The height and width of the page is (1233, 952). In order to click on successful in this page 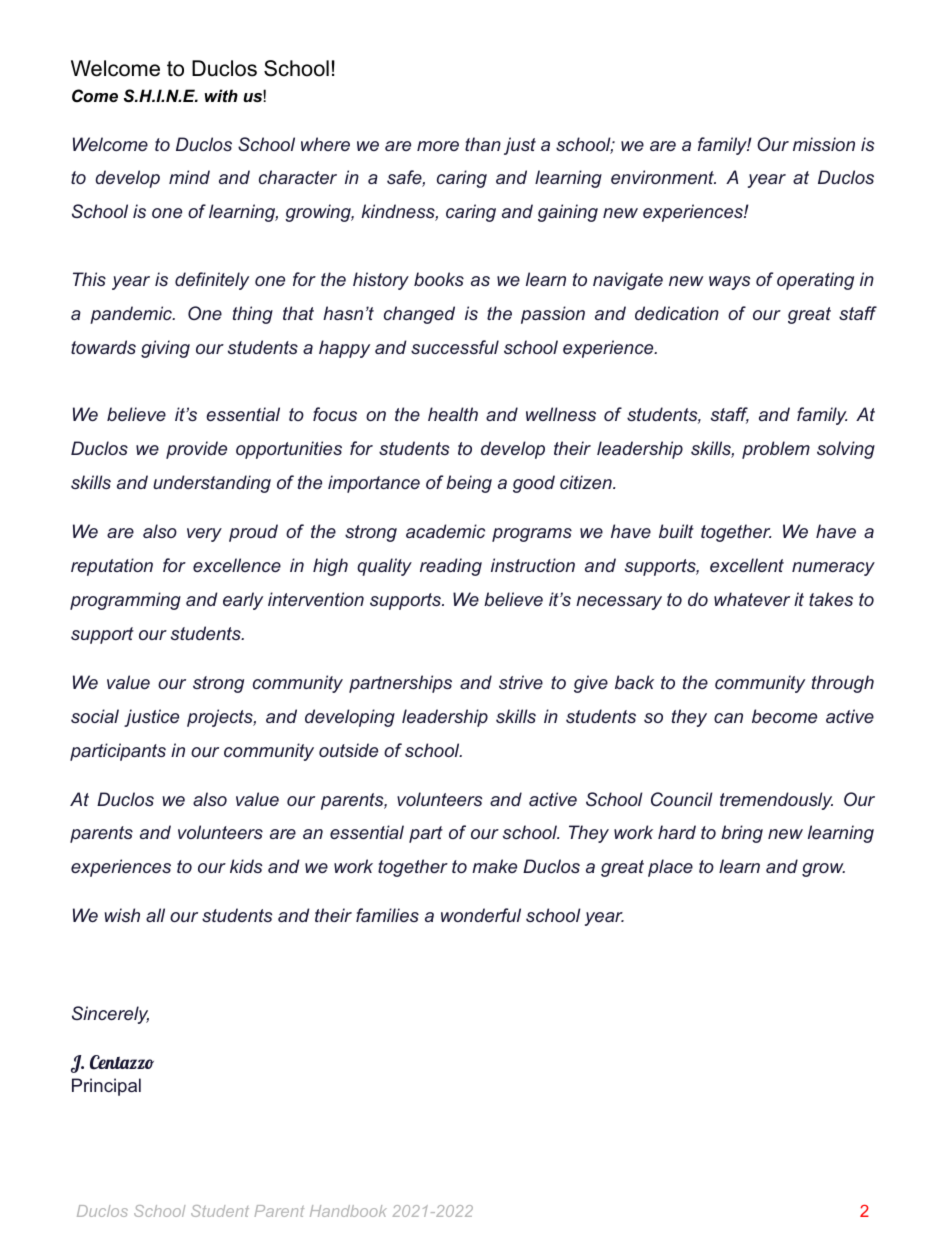, I will do `click(455, 347)`.
